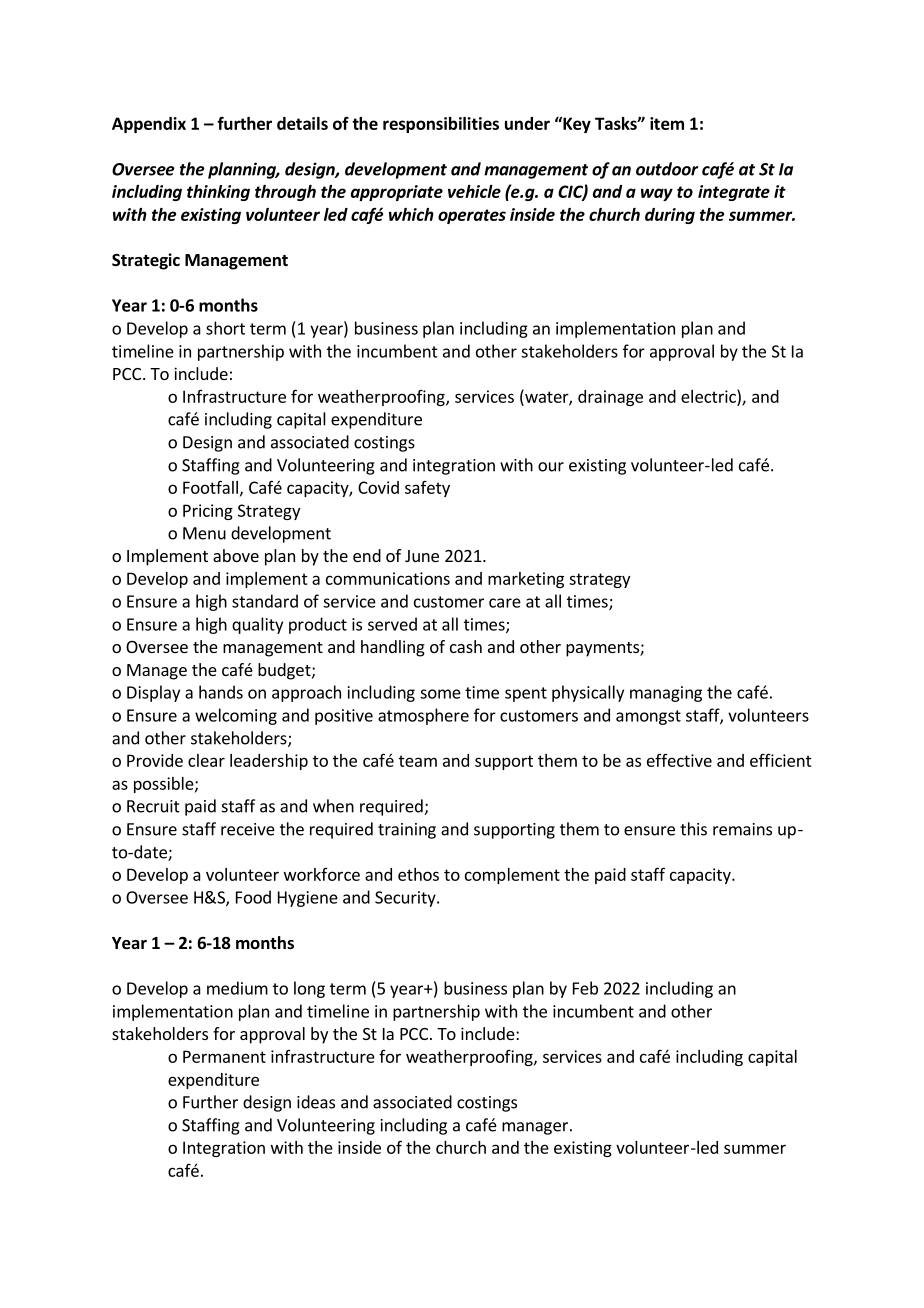 The width and height of the screenshot is (924, 1308). I want to click on our, so click(551, 467).
